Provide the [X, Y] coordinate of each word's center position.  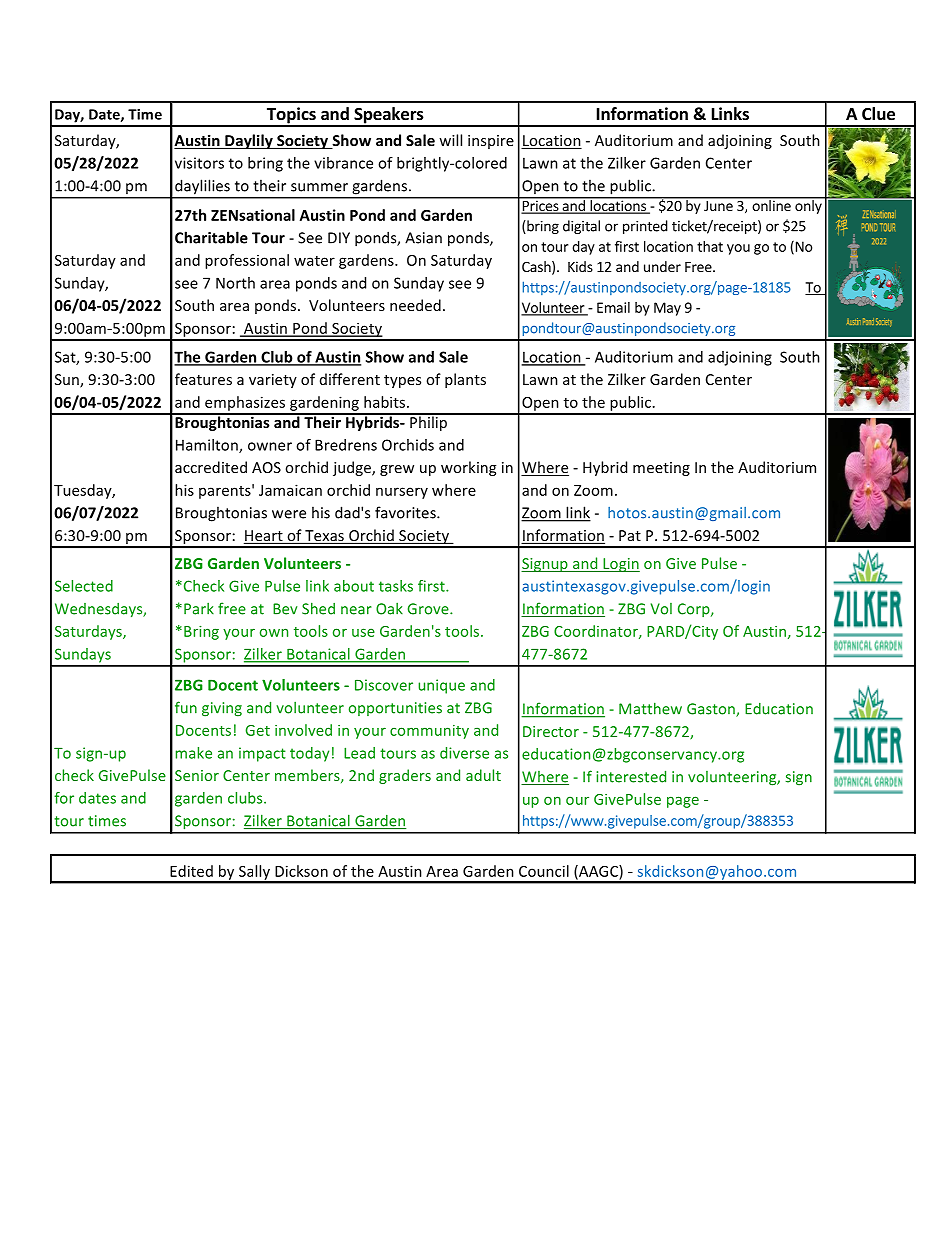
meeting [661, 469]
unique [441, 686]
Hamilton [208, 446]
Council [544, 871]
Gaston [712, 710]
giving [222, 709]
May [667, 309]
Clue [878, 114]
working [468, 468]
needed [415, 305]
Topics [291, 116]
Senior [197, 775]
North [235, 283]
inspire [491, 142]
